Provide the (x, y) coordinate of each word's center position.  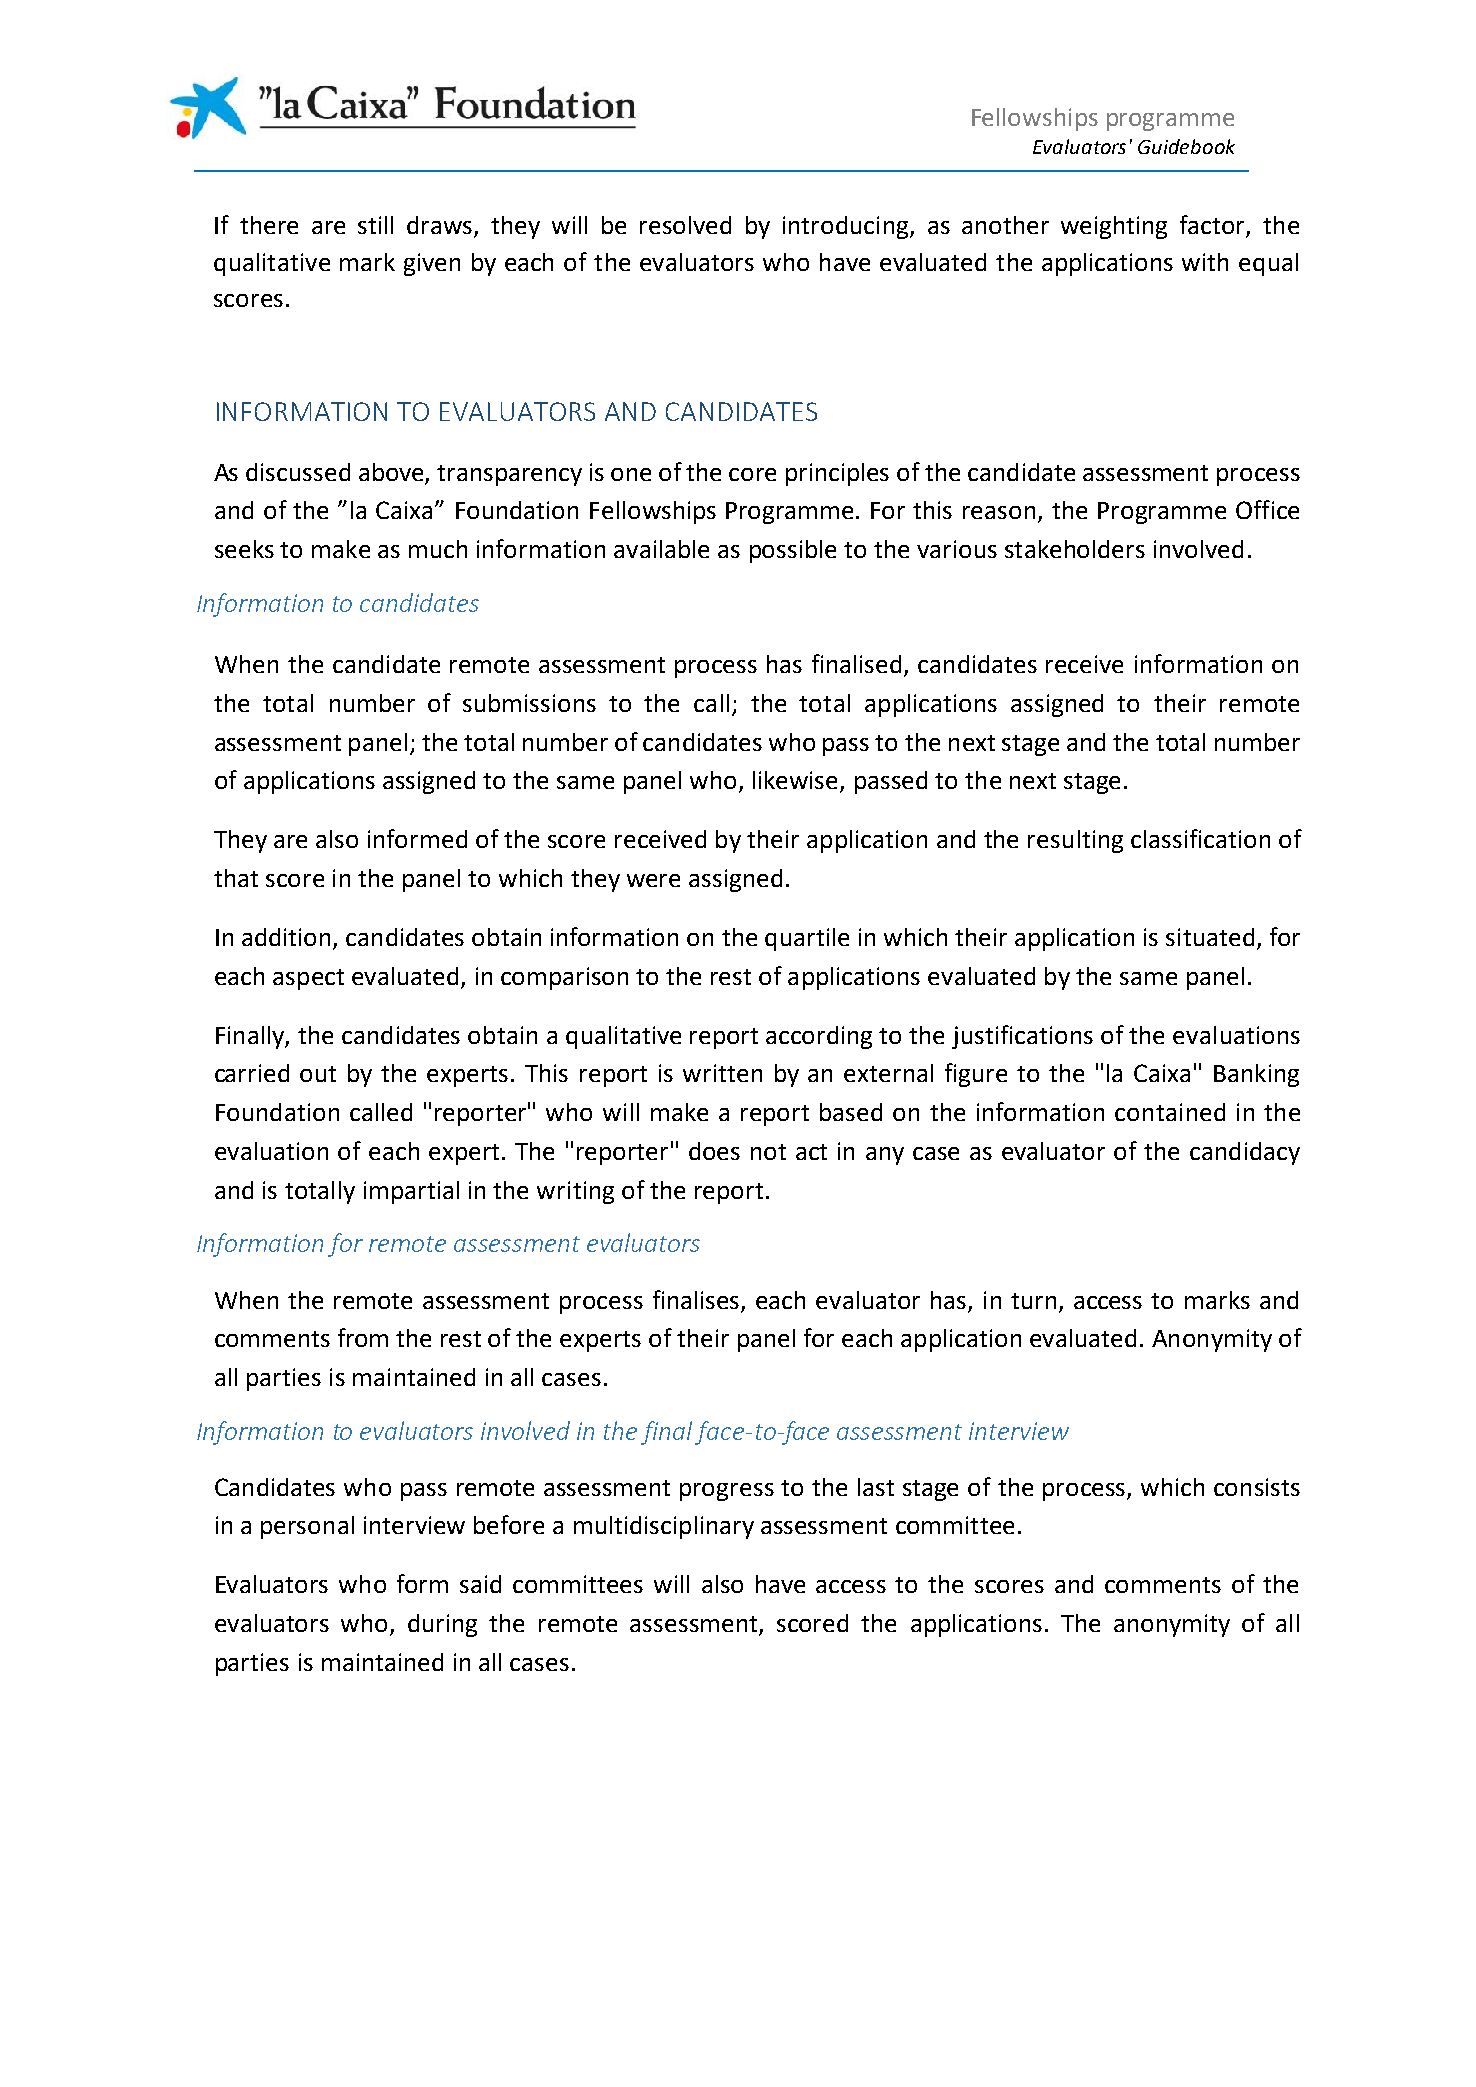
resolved (685, 225)
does (714, 1151)
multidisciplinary (664, 1527)
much (438, 549)
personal (307, 1527)
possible (793, 551)
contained (1170, 1112)
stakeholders (1075, 549)
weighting (1114, 227)
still (375, 225)
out (318, 1074)
